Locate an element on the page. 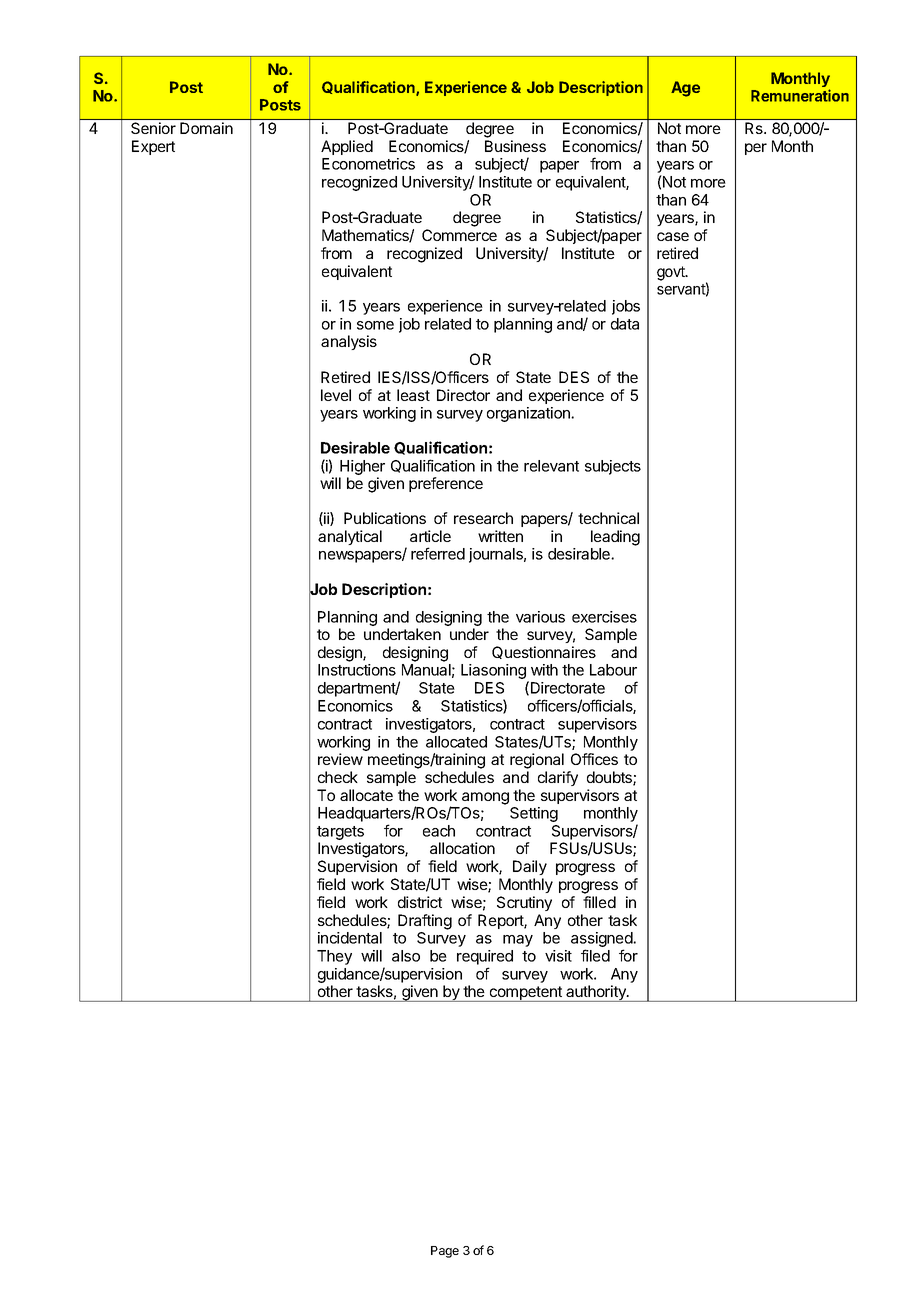 Image resolution: width=924 pixels, height=1308 pixels. competent is located at coordinates (526, 994).
